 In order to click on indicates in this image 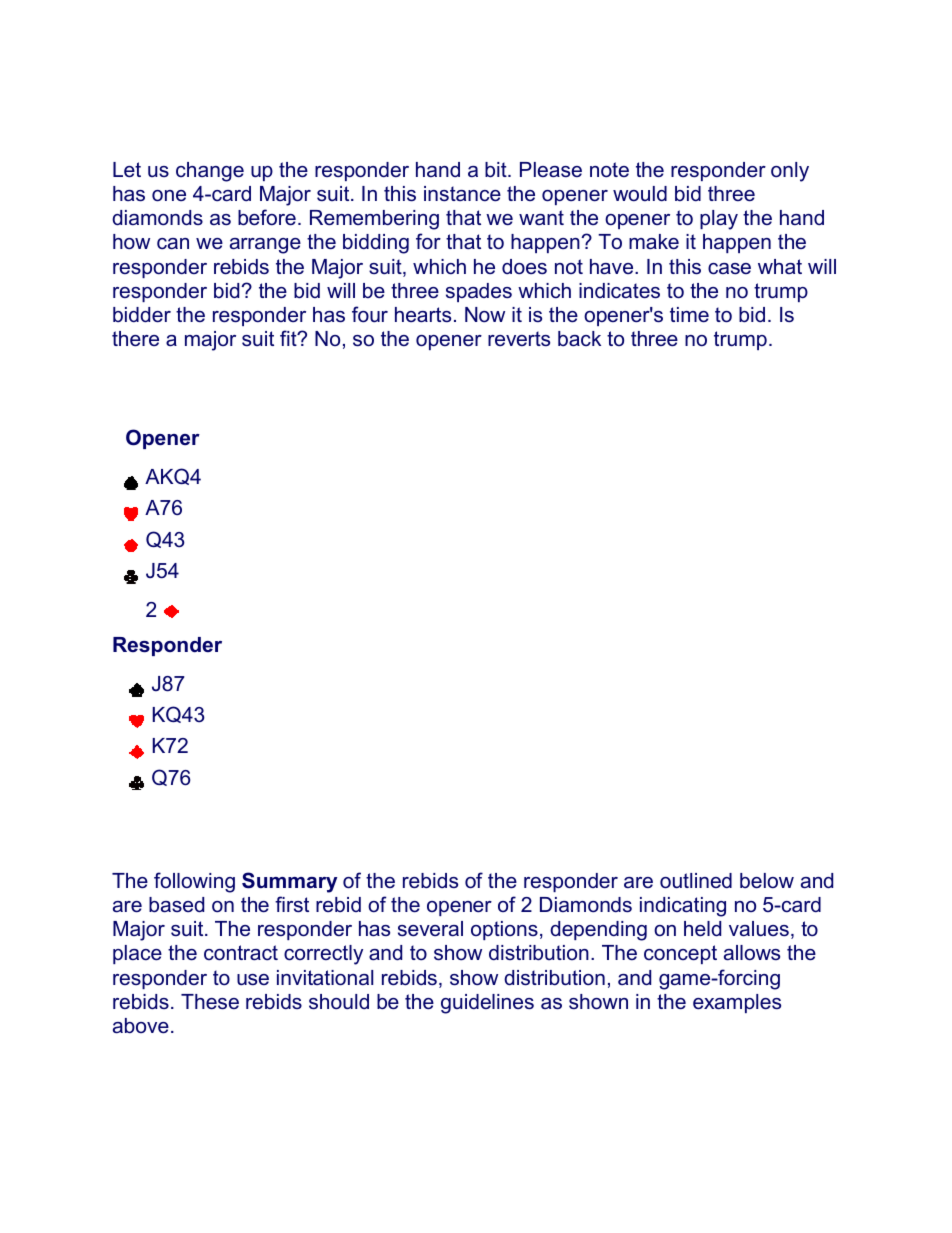, I will do `click(619, 291)`.
